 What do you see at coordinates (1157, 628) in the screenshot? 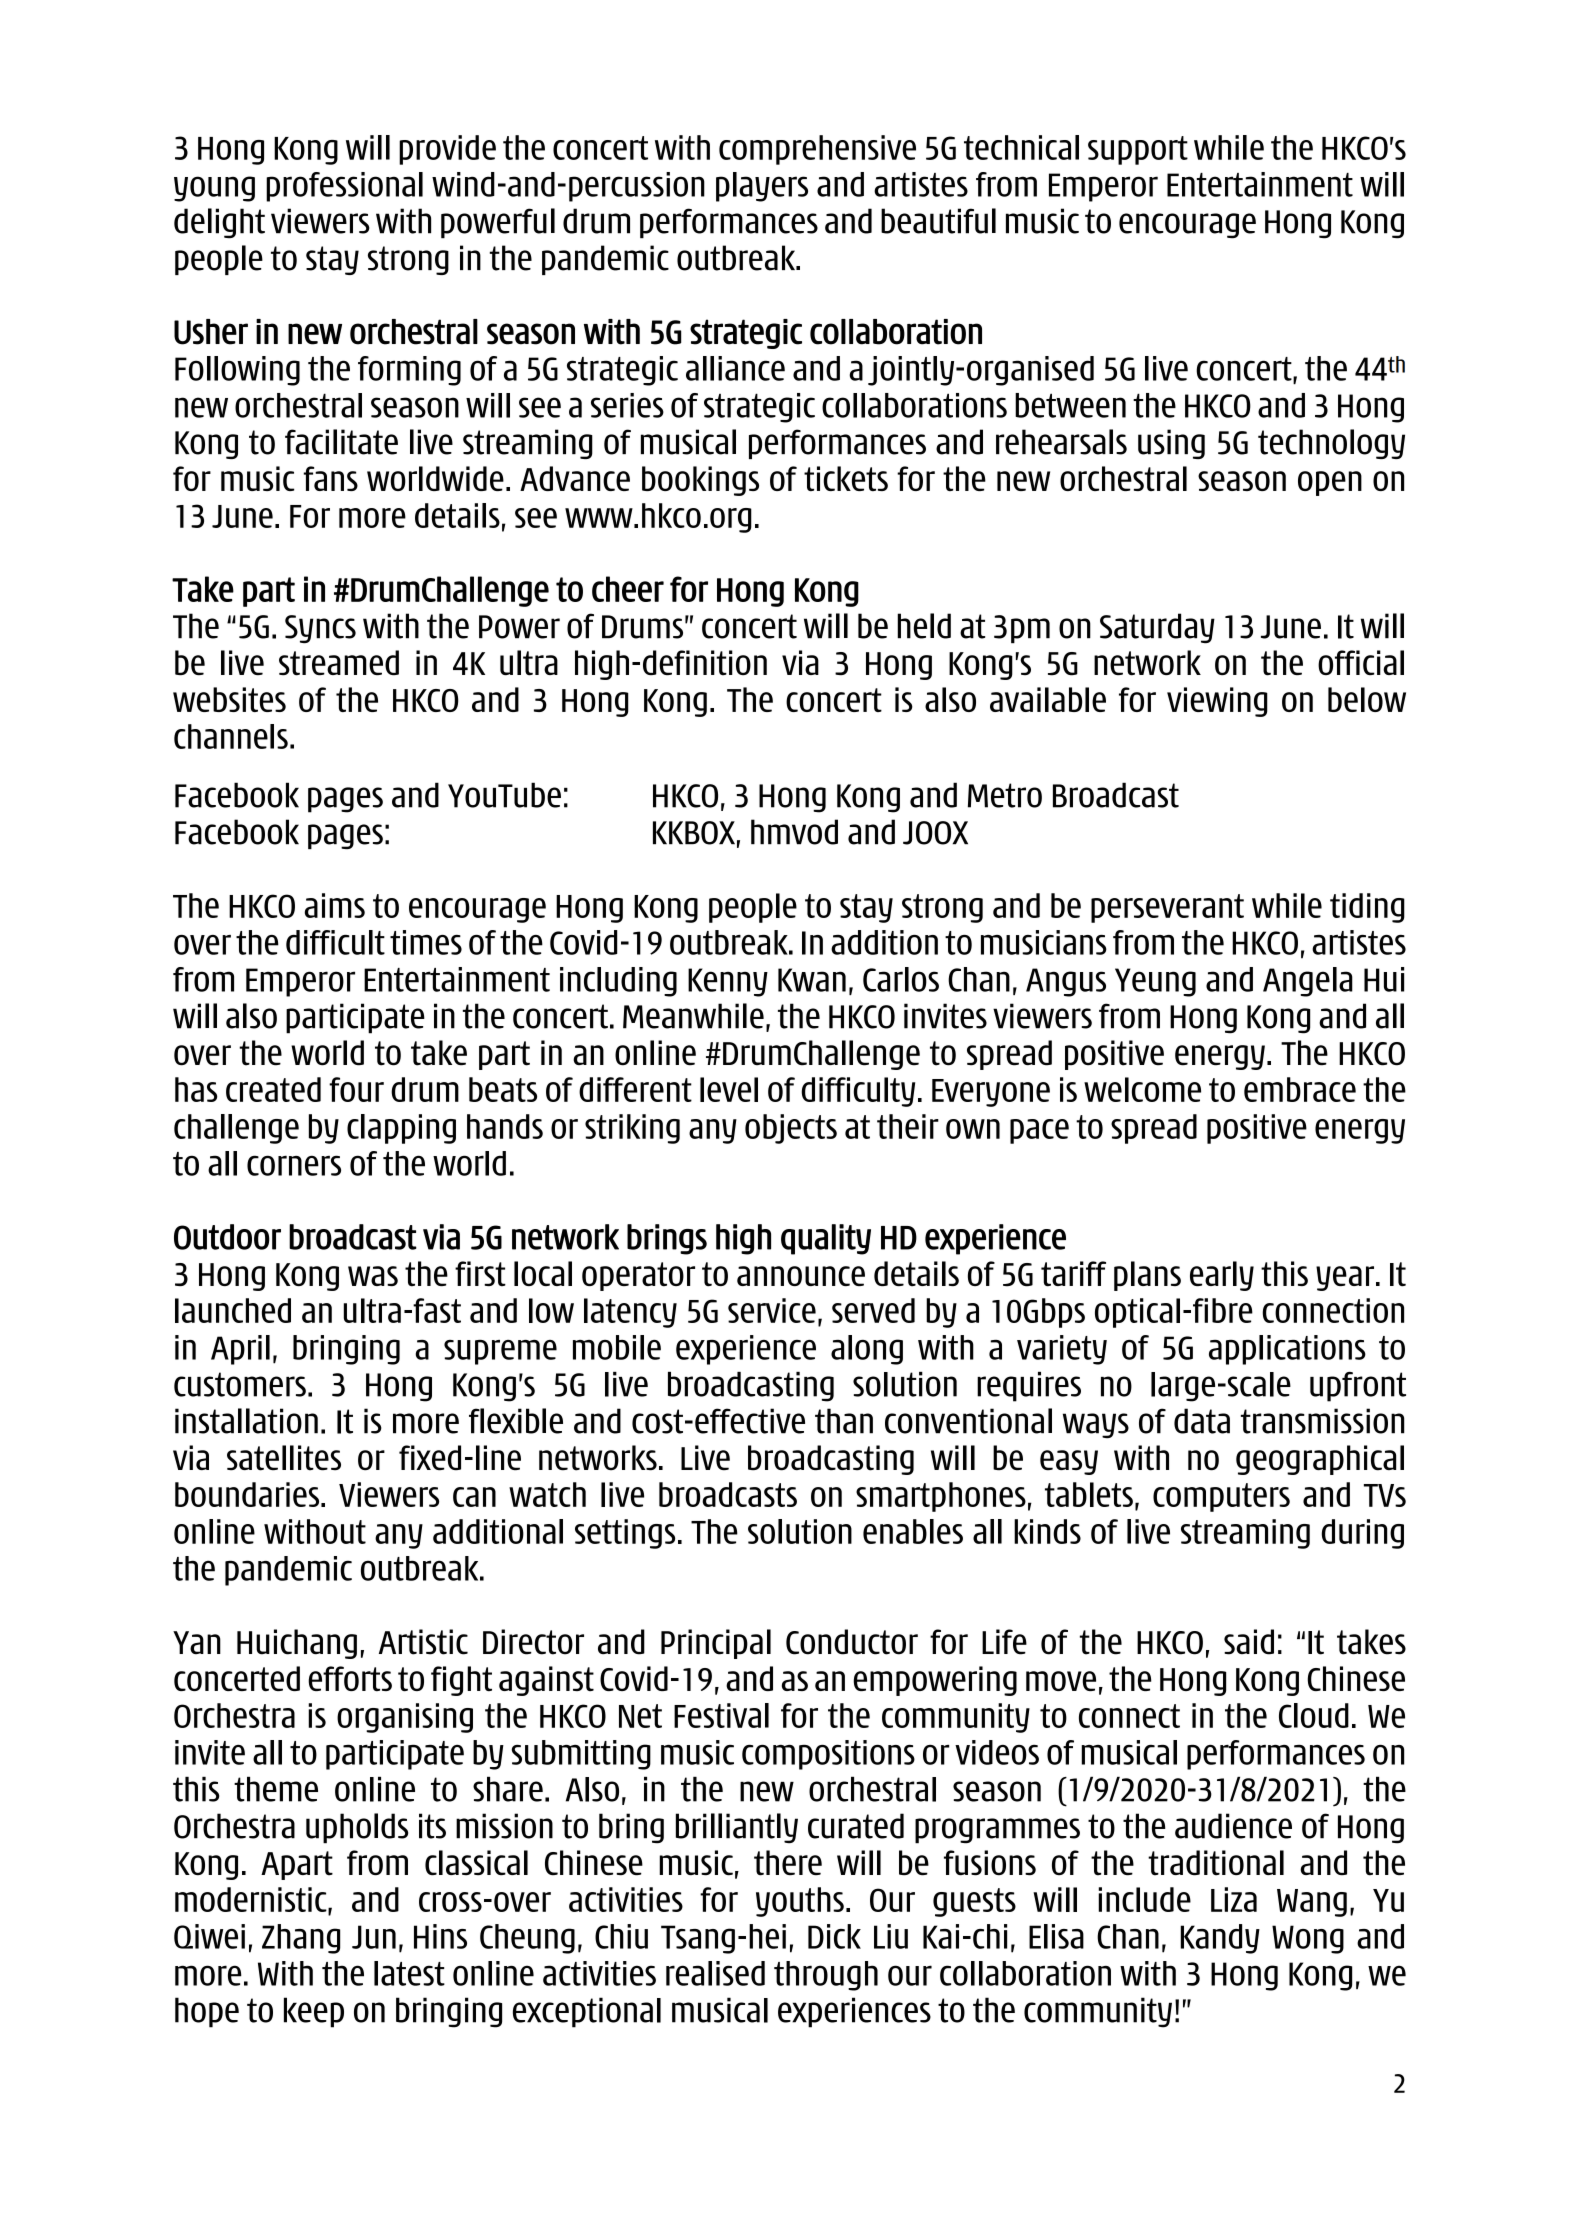
I see `Saturday` at bounding box center [1157, 628].
